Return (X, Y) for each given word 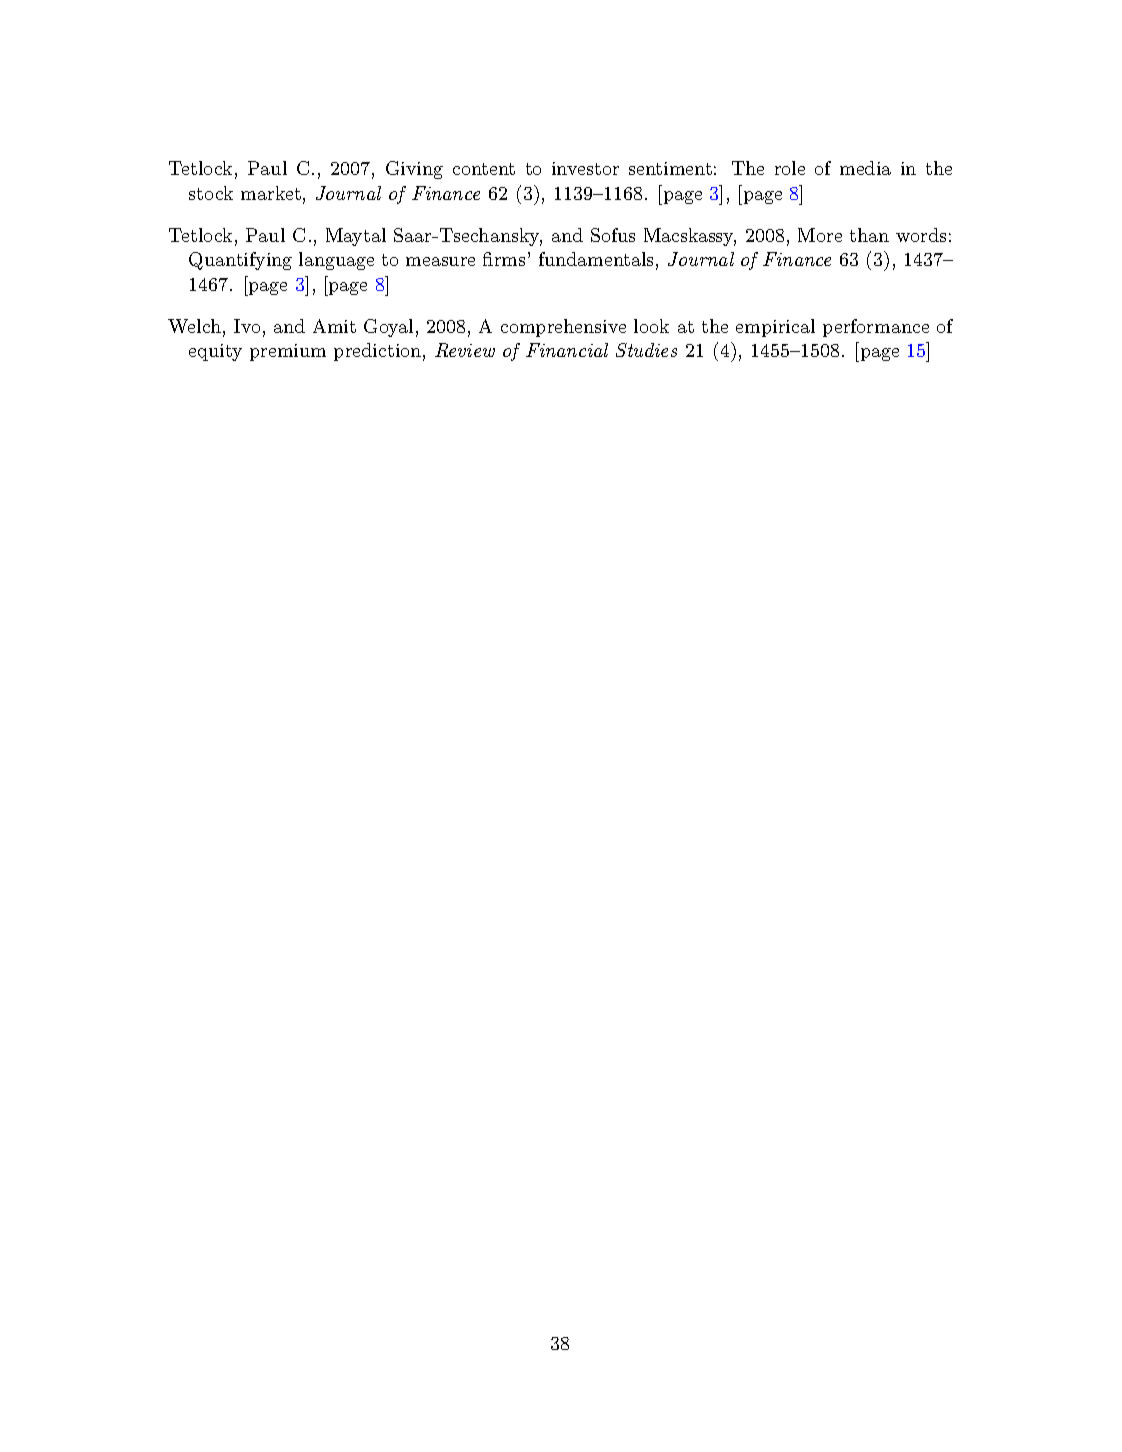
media (865, 168)
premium (288, 352)
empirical (775, 328)
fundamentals (596, 259)
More (820, 235)
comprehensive (563, 328)
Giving (414, 170)
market (271, 193)
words (921, 235)
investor (585, 168)
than (869, 235)
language (336, 261)
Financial (567, 350)
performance (876, 328)
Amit (334, 326)
